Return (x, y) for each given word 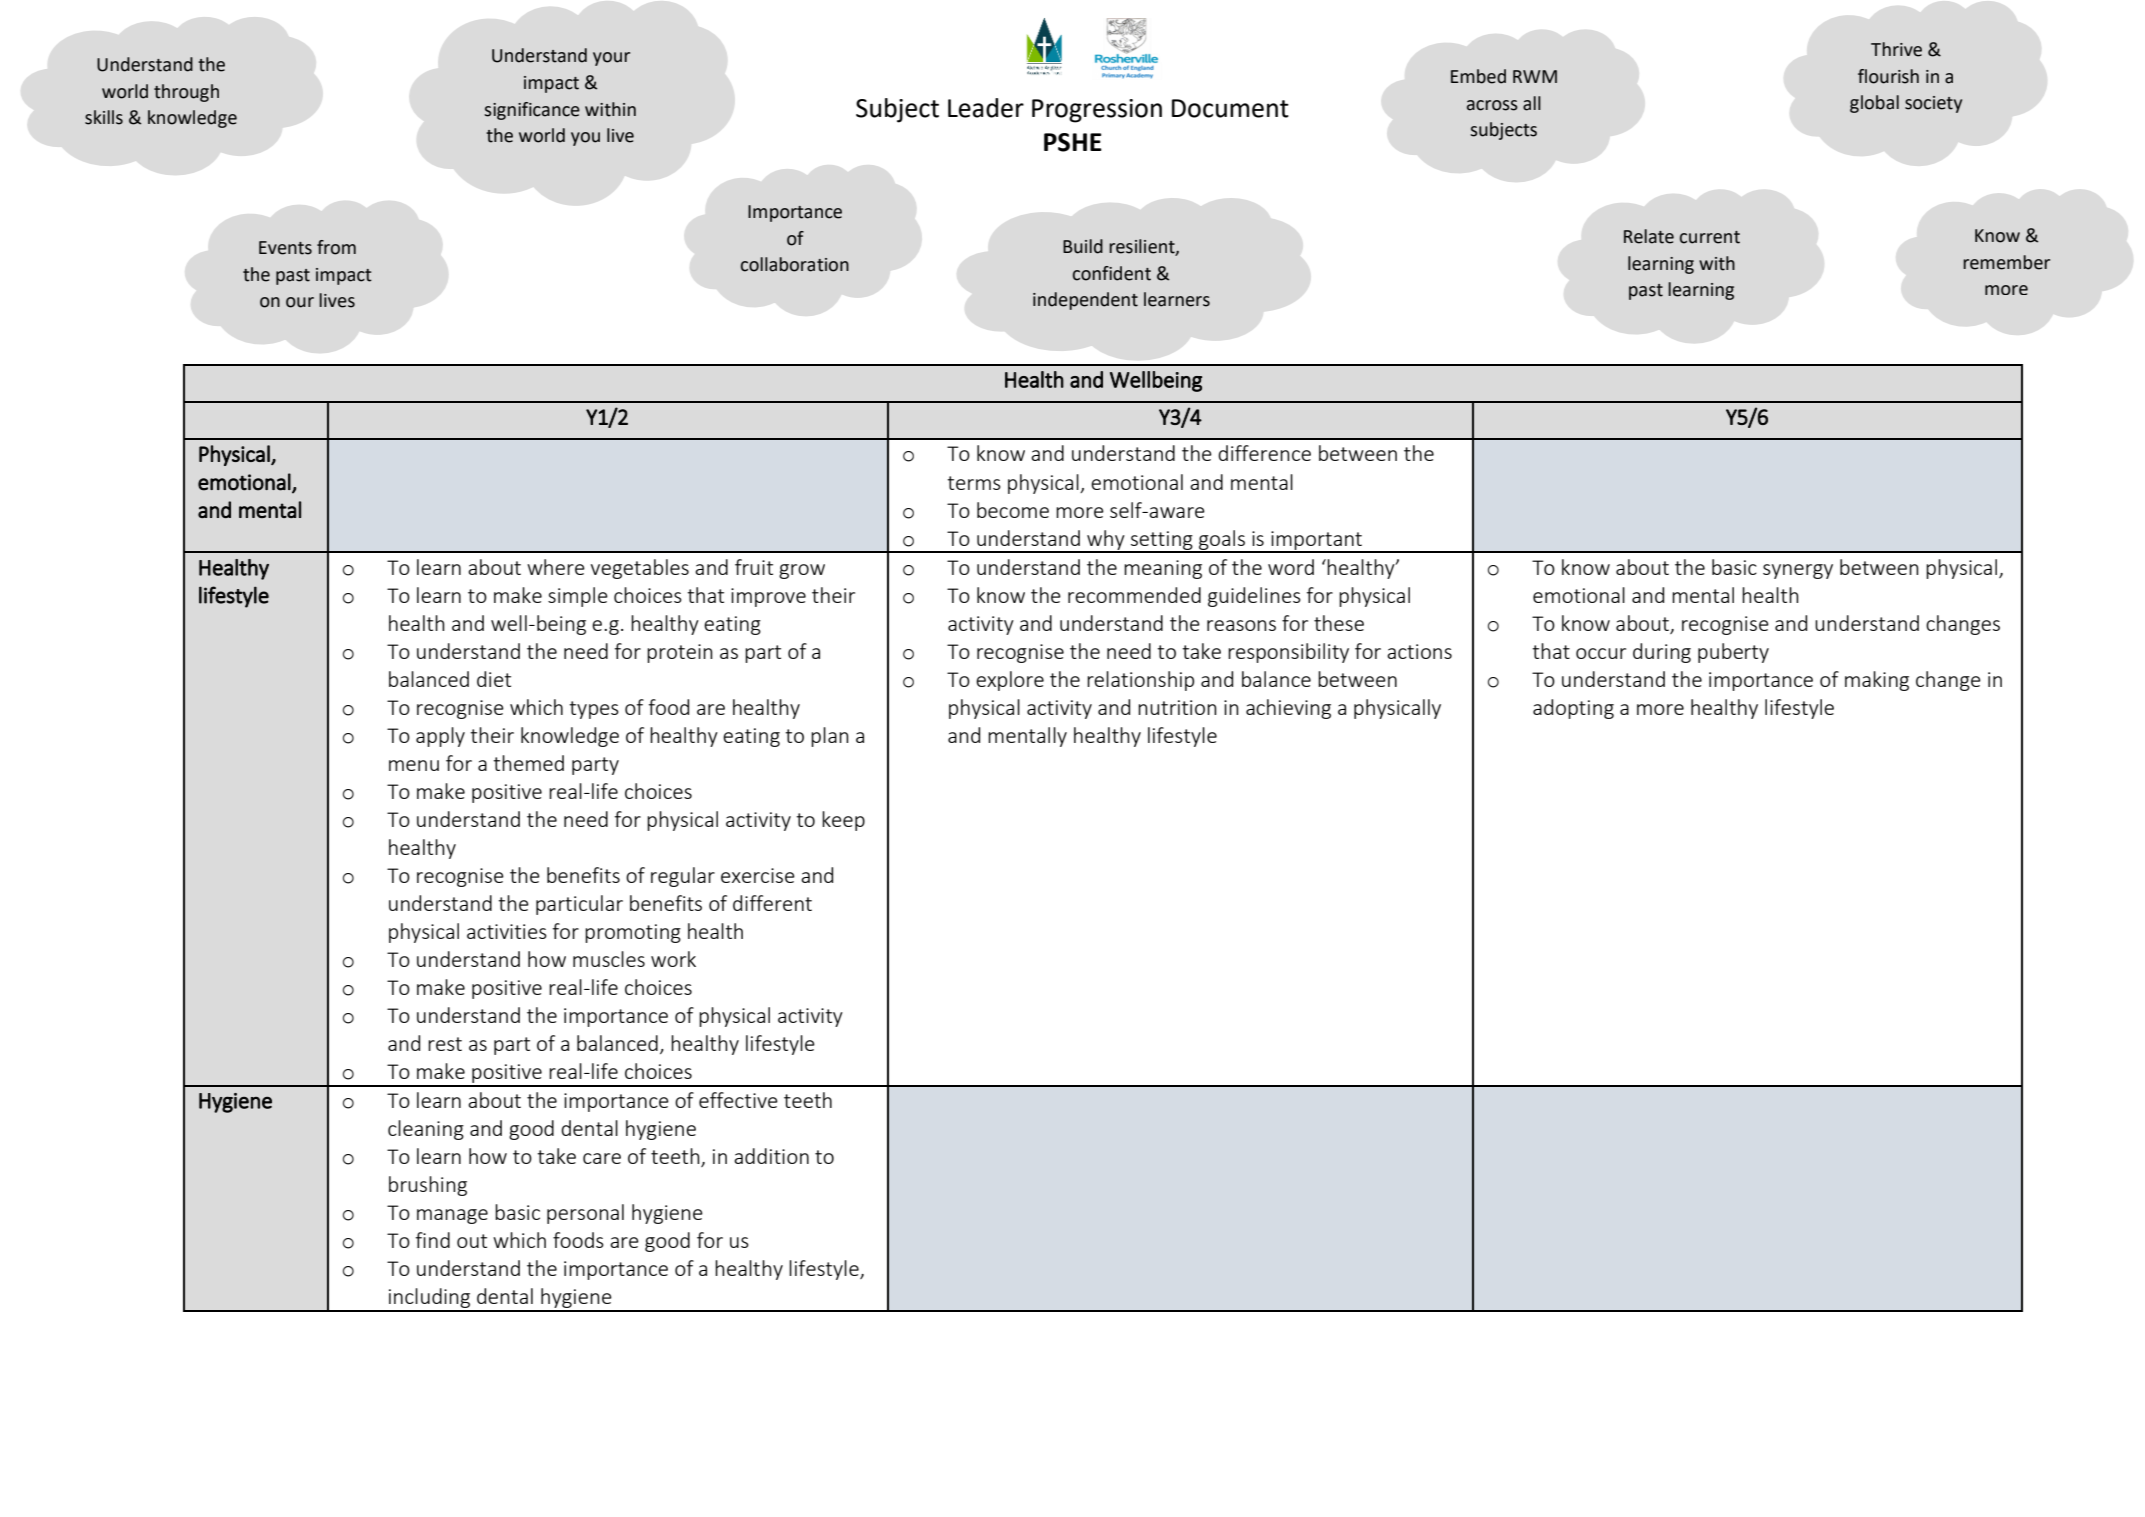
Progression (1097, 111)
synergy (1798, 571)
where (556, 567)
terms (974, 483)
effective (738, 1100)
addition (771, 1156)
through (186, 93)
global (1874, 104)
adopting (1573, 709)
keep (843, 821)
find (433, 1240)
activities (507, 931)
